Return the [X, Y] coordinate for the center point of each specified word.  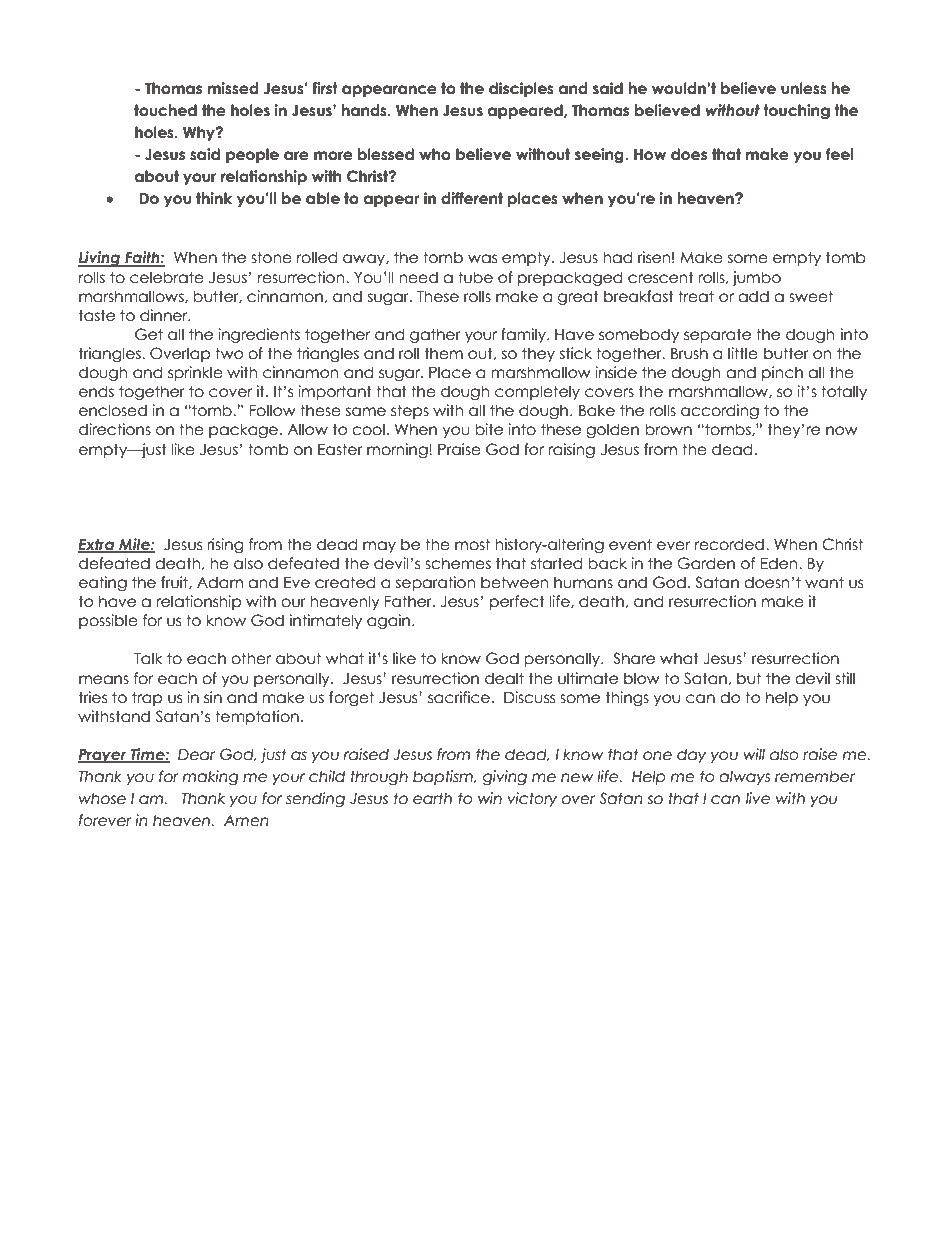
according [720, 411]
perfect [517, 602]
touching [796, 111]
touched [165, 110]
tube [475, 277]
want [824, 582]
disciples [521, 89]
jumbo [756, 278]
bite [489, 429]
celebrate [167, 277]
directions [115, 429]
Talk [148, 658]
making [210, 777]
